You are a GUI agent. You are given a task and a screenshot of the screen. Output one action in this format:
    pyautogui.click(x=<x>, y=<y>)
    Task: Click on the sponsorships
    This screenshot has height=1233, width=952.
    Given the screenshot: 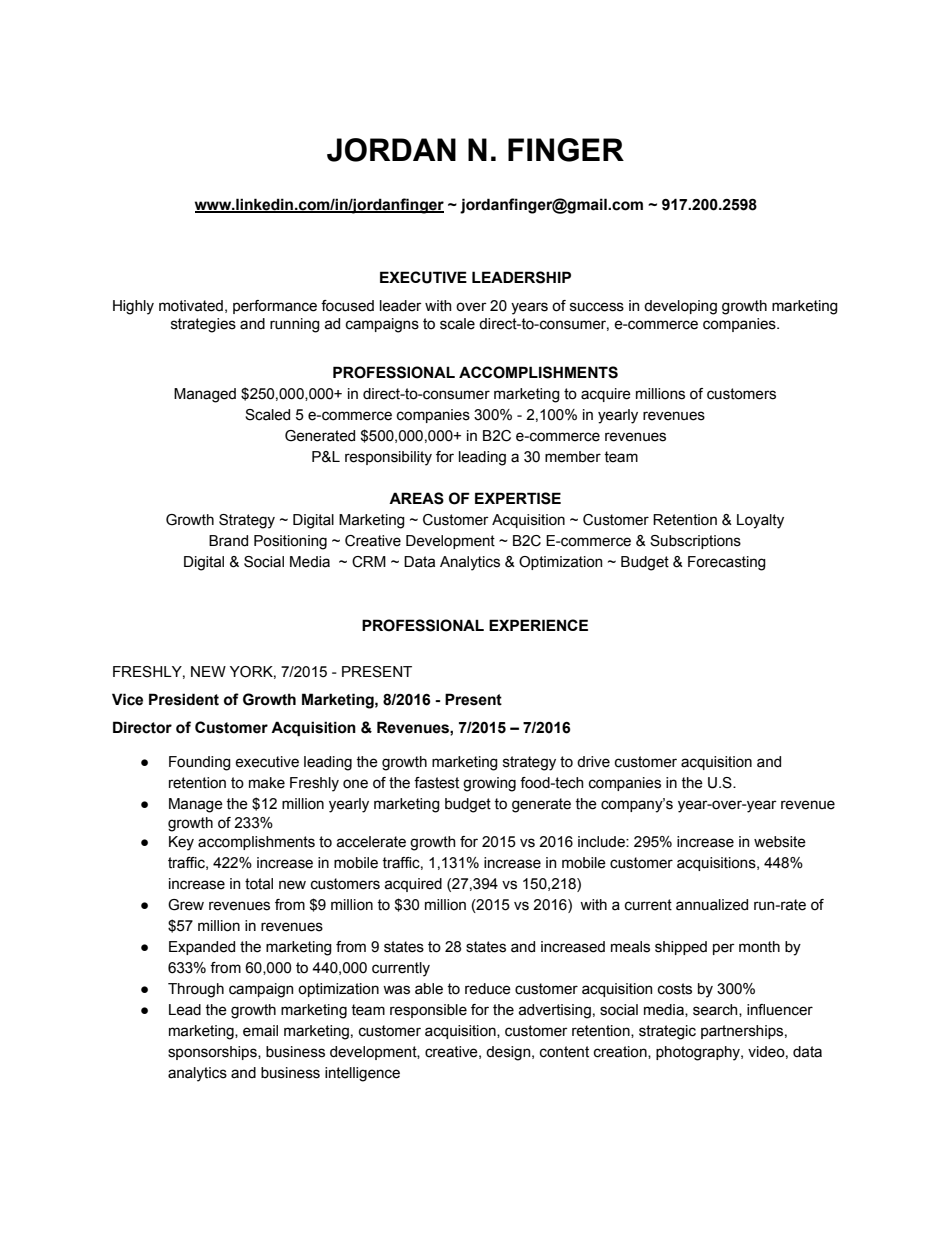 What is the action you would take?
    pyautogui.click(x=213, y=1053)
